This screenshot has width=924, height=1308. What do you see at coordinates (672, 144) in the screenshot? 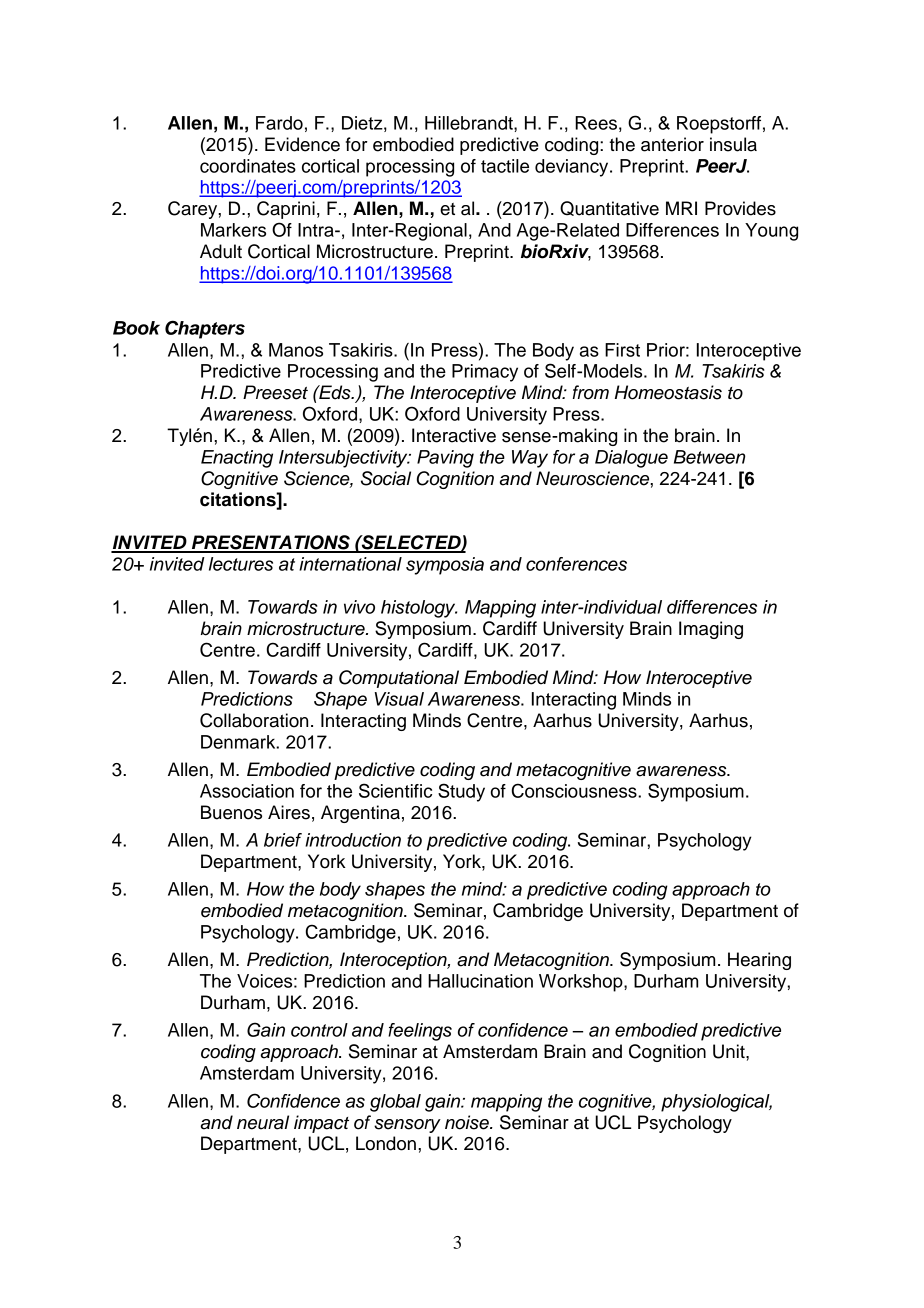
I see `anterior` at bounding box center [672, 144].
